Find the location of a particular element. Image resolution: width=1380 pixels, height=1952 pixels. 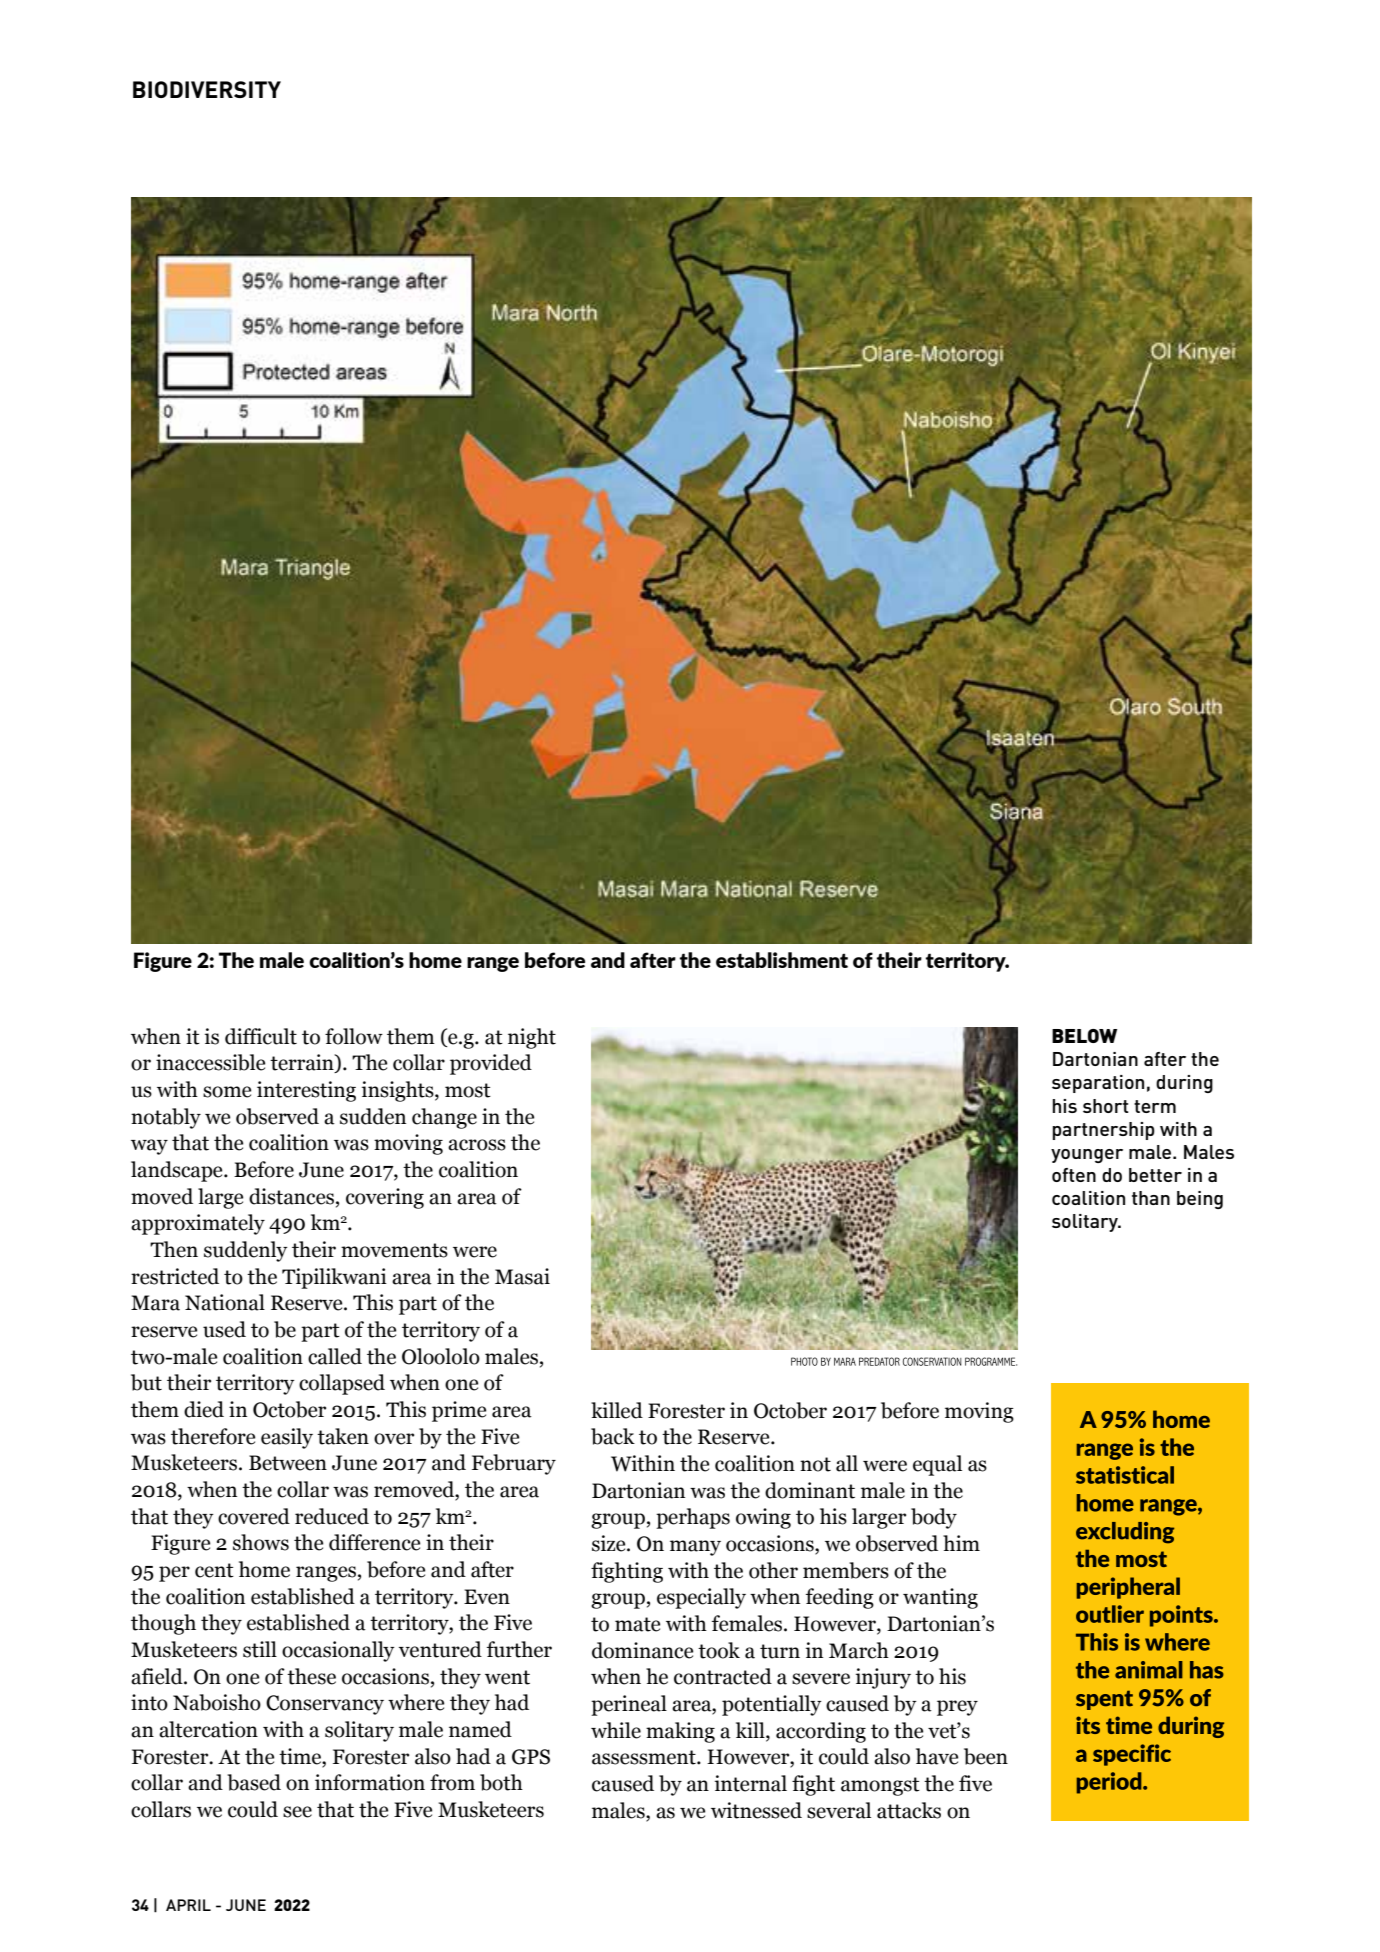

often is located at coordinates (1074, 1175).
